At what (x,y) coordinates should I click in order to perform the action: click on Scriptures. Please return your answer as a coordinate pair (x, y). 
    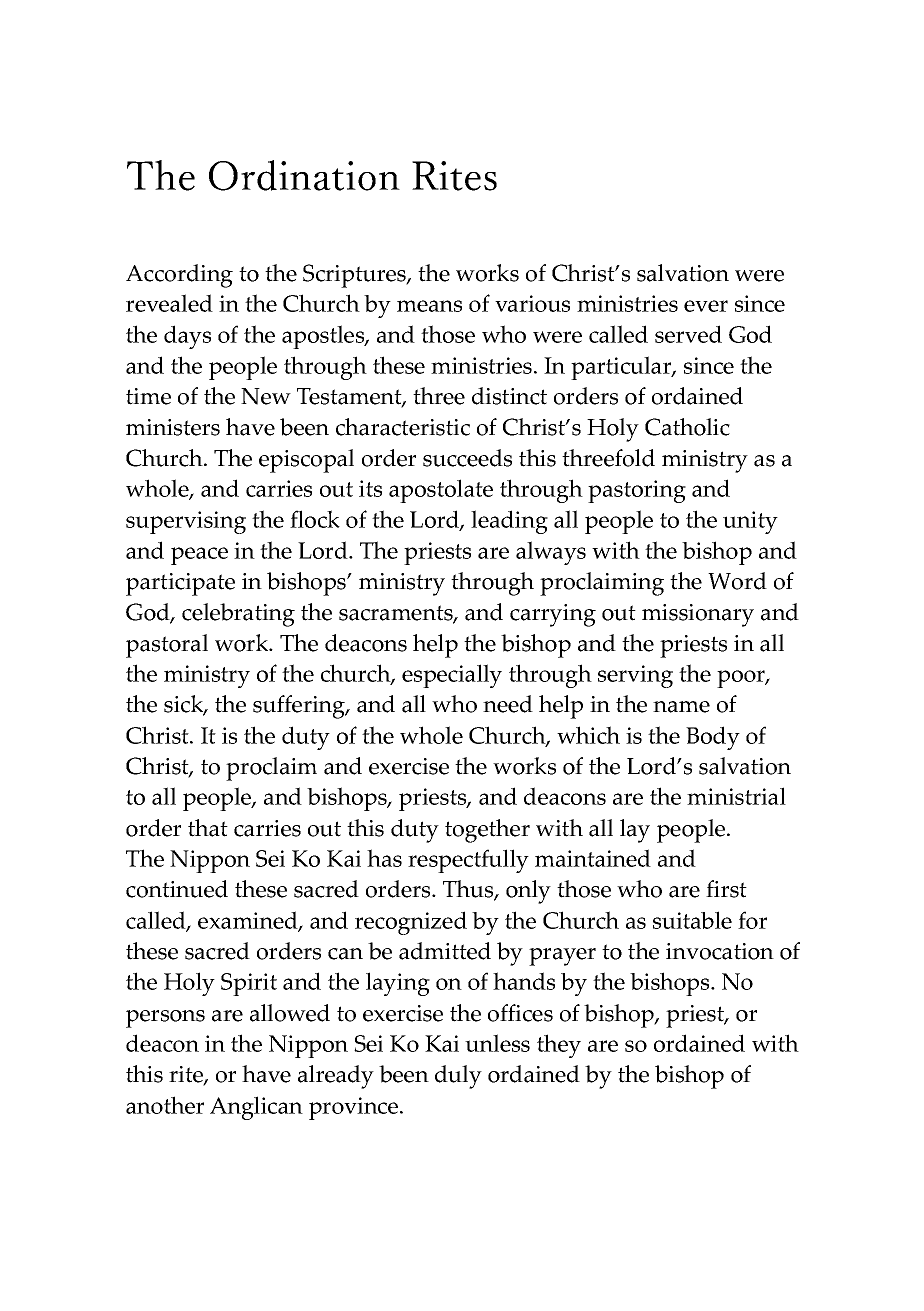
    Looking at the image, I should click on (355, 276).
